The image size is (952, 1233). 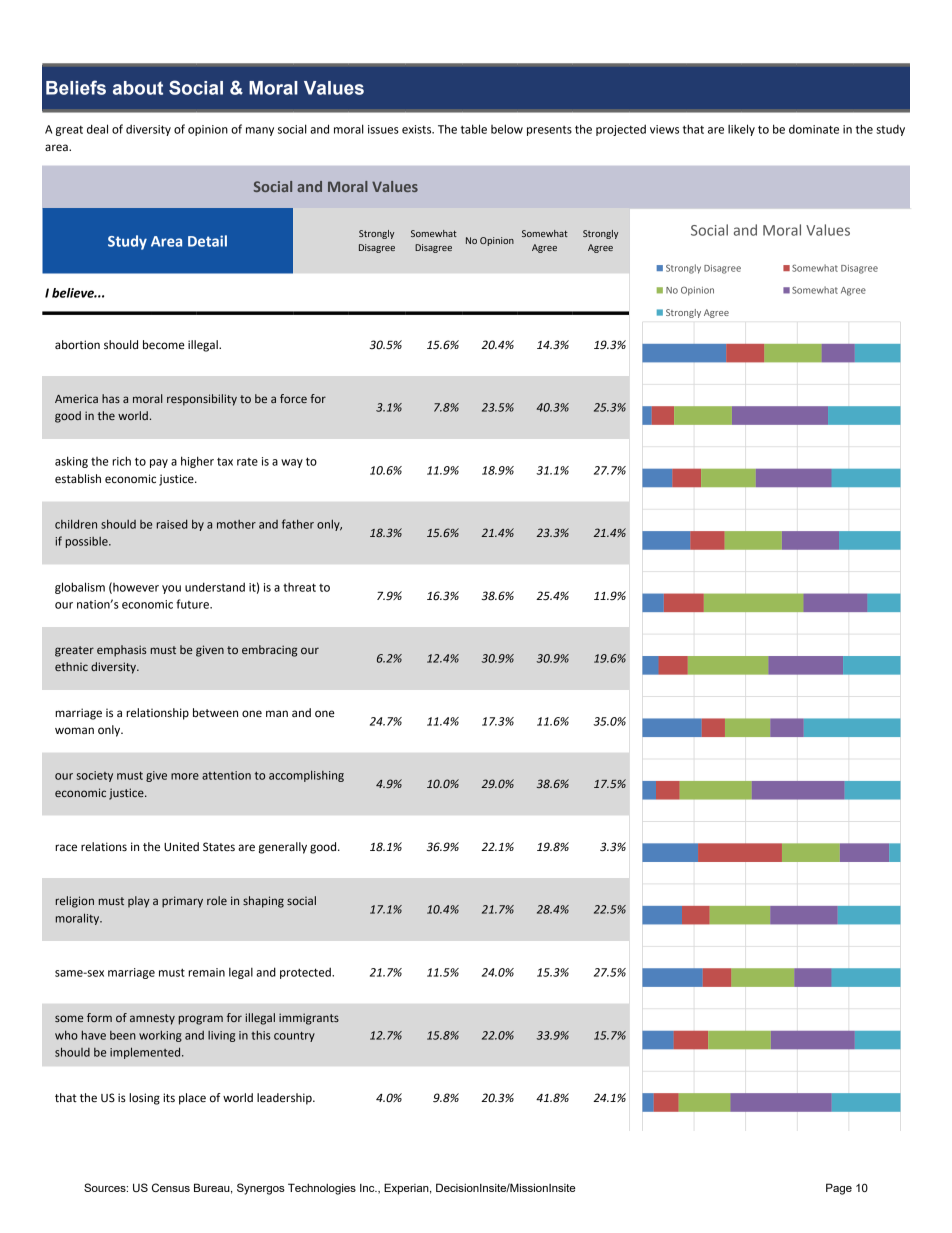 What do you see at coordinates (839, 1189) in the image?
I see `Page` at bounding box center [839, 1189].
